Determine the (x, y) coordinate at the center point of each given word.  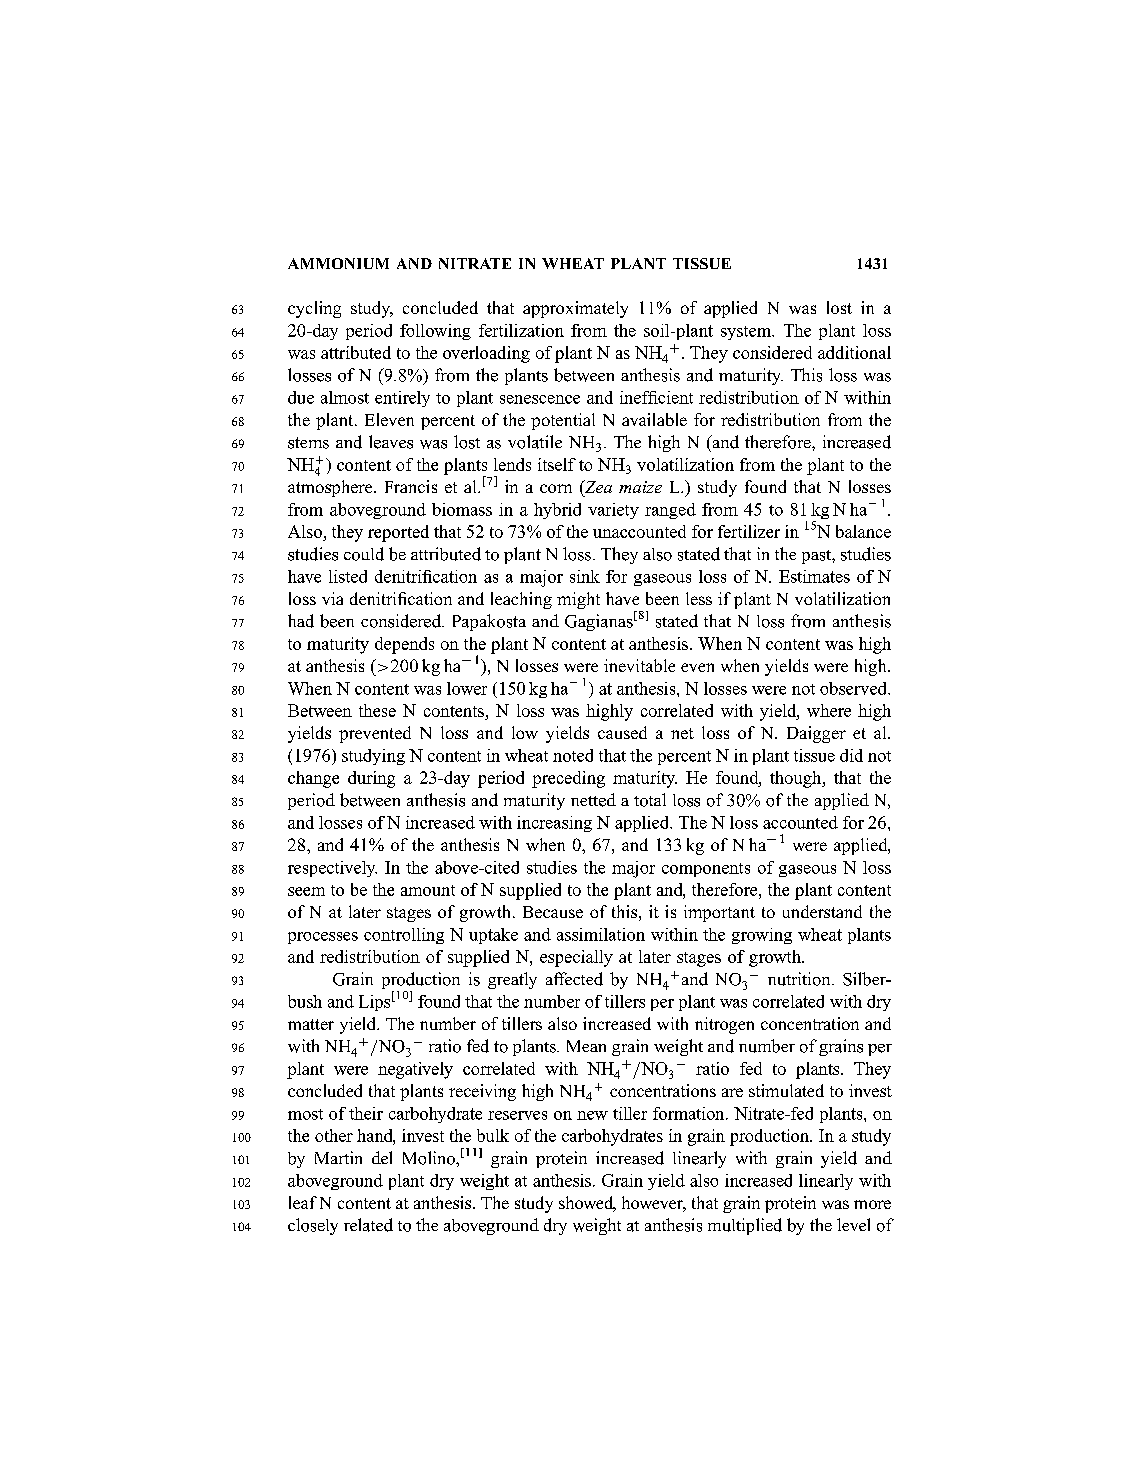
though (797, 779)
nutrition (800, 979)
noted (573, 755)
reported (398, 533)
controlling (404, 936)
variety (613, 511)
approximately (575, 309)
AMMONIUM (338, 263)
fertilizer (749, 531)
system (747, 333)
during (371, 779)
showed (587, 1204)
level (853, 1224)
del (382, 1157)
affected (574, 979)
